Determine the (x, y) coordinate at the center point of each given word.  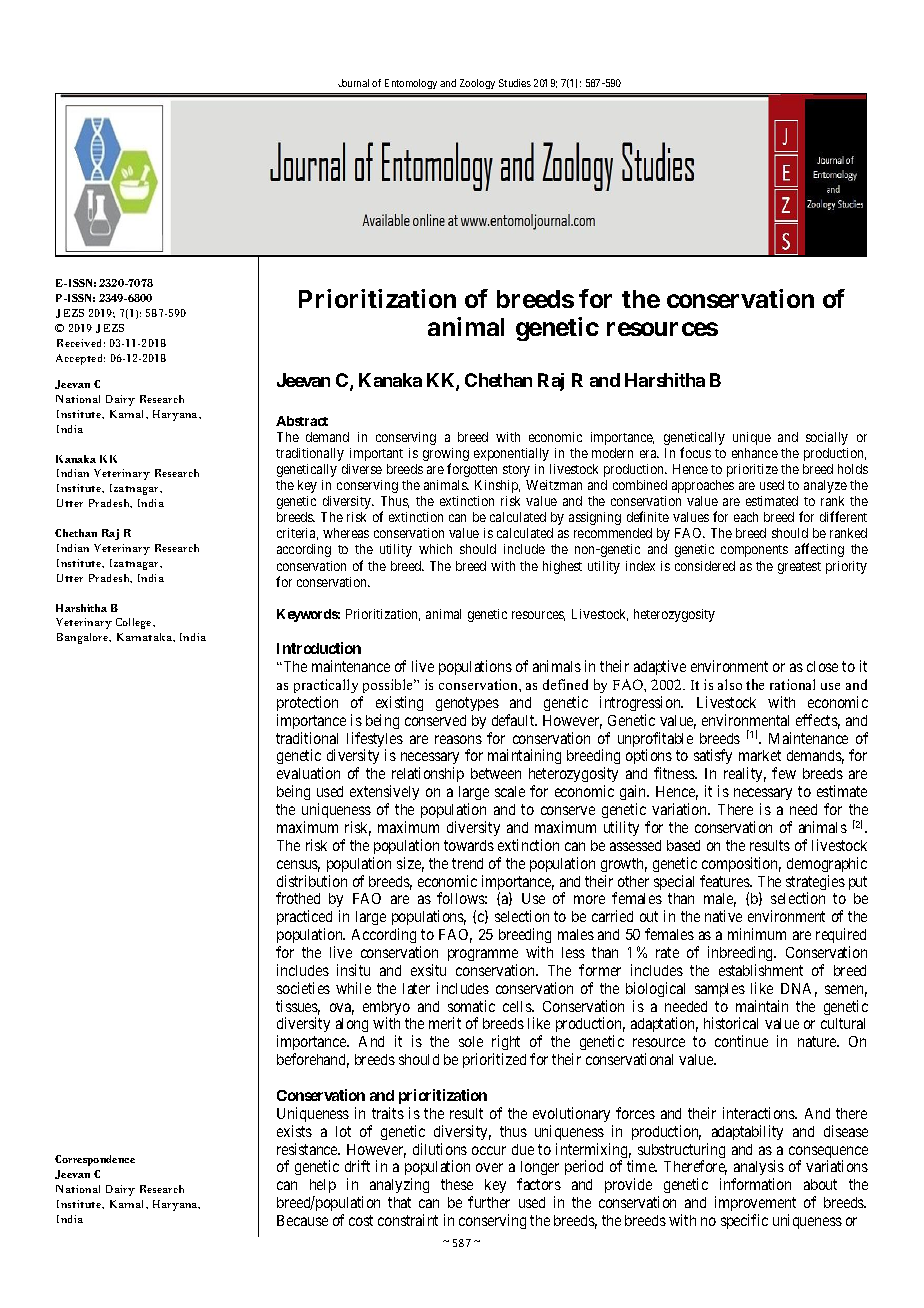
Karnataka (145, 637)
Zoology (477, 84)
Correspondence (95, 1160)
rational (792, 684)
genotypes (467, 704)
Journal (353, 83)
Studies (515, 83)
